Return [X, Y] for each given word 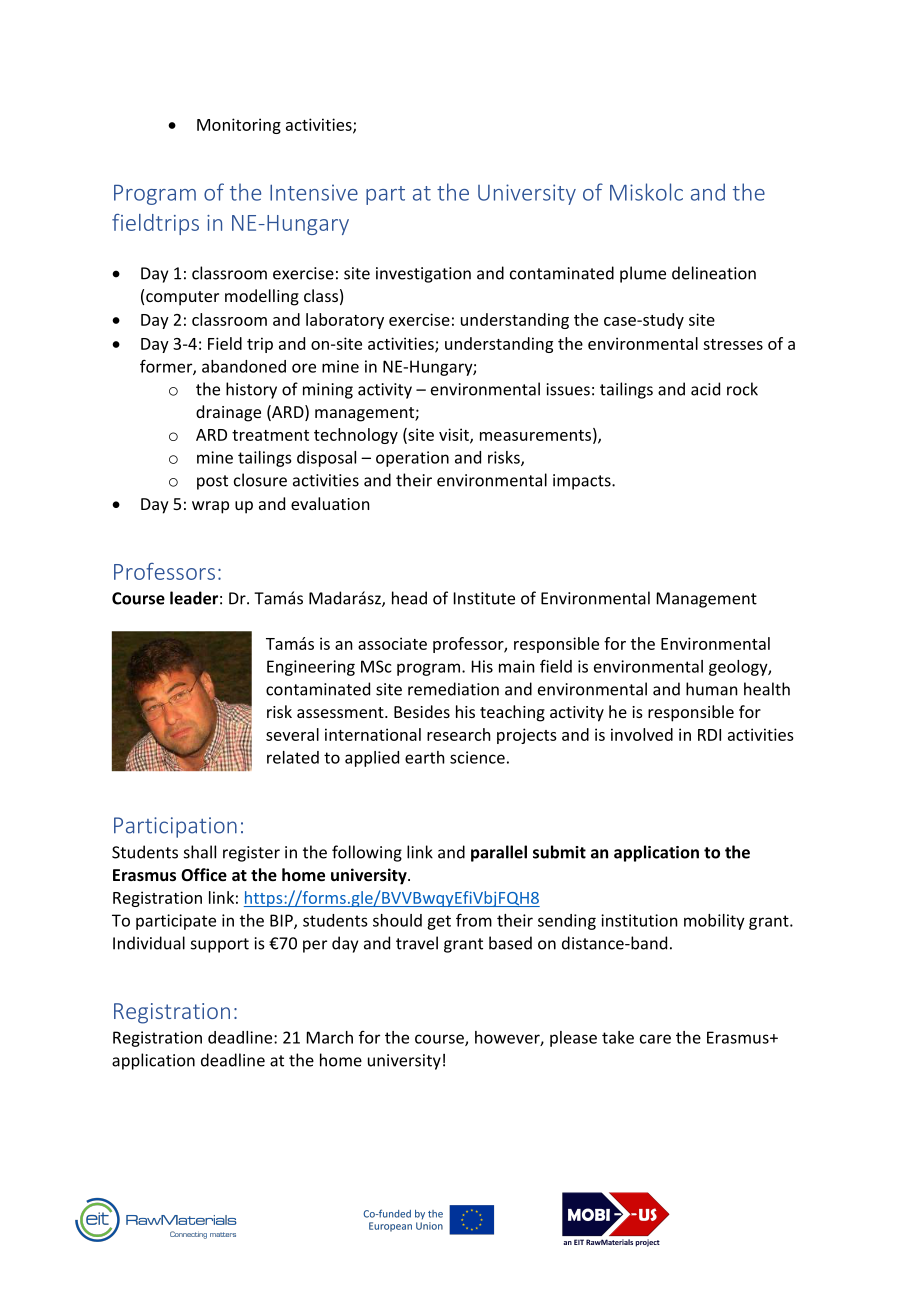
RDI [709, 735]
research [459, 734]
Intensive [314, 192]
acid [705, 389]
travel [417, 943]
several [292, 734]
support [220, 945]
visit [455, 435]
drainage [228, 413]
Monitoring [239, 126]
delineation [714, 273]
